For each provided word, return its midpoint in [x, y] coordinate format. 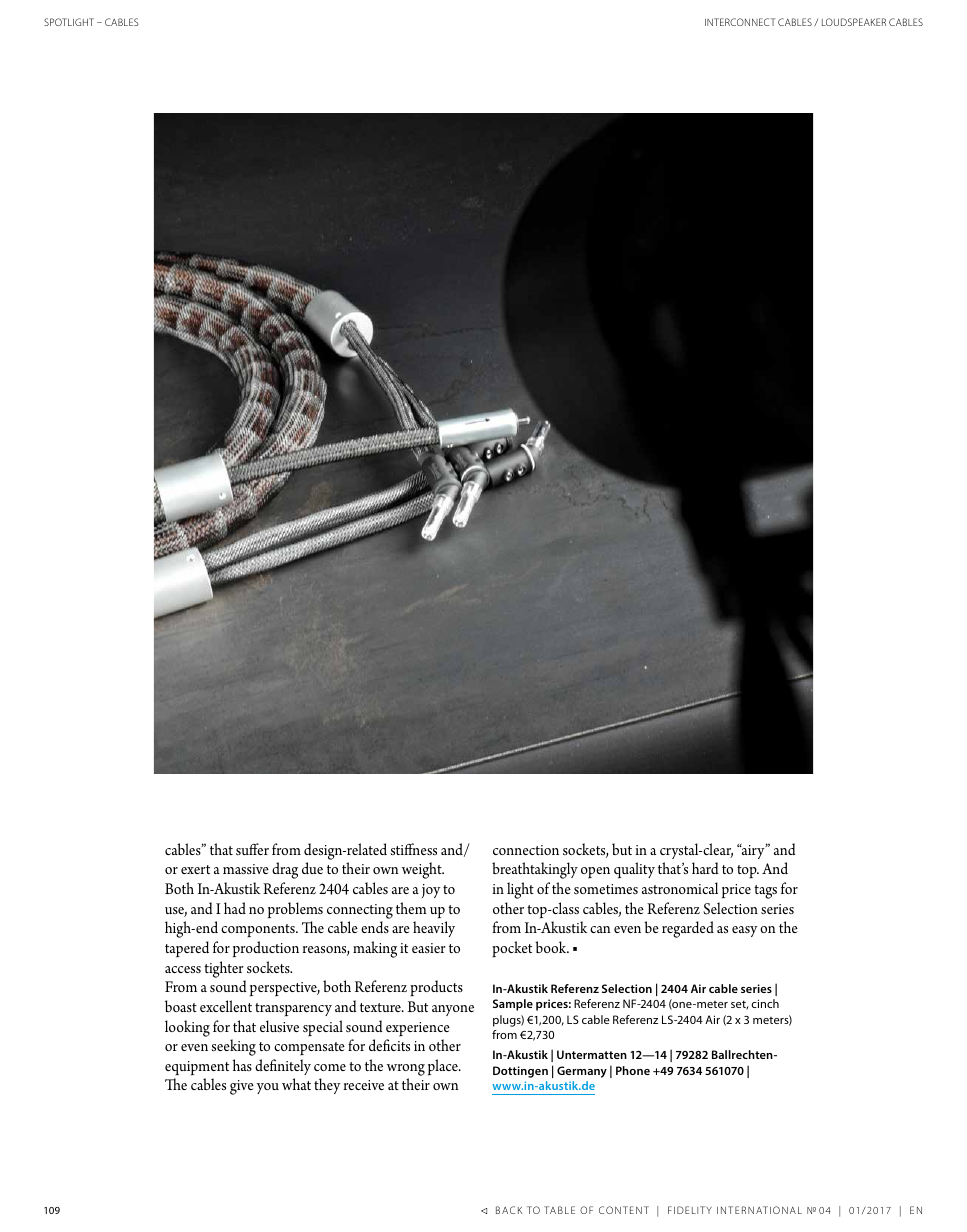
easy [745, 931]
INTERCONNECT [740, 22]
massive [246, 869]
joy [431, 891]
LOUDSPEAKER [854, 22]
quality [634, 870]
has [242, 1065]
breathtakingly [535, 870]
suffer [252, 849]
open [595, 873]
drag [285, 870]
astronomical [680, 888]
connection [526, 850]
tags [765, 892]
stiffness [414, 849]
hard [705, 868]
